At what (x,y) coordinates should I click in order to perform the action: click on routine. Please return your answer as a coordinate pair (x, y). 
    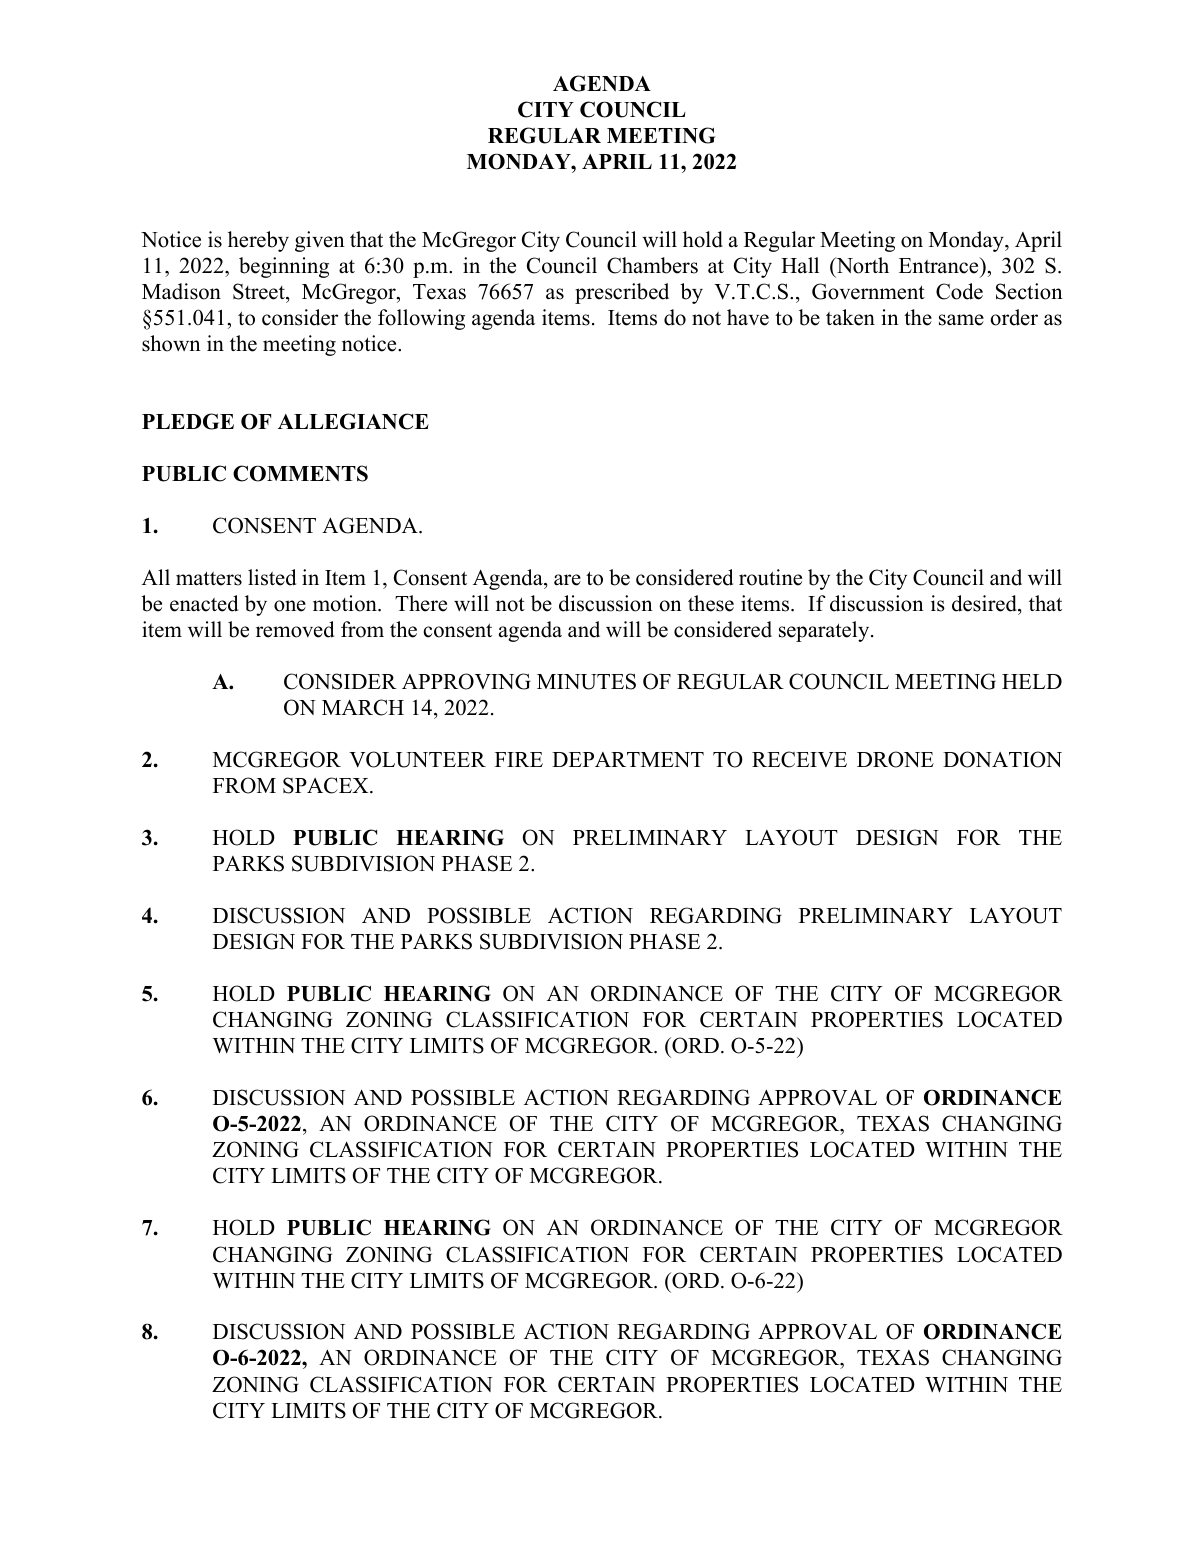
    Looking at the image, I should click on (770, 577).
